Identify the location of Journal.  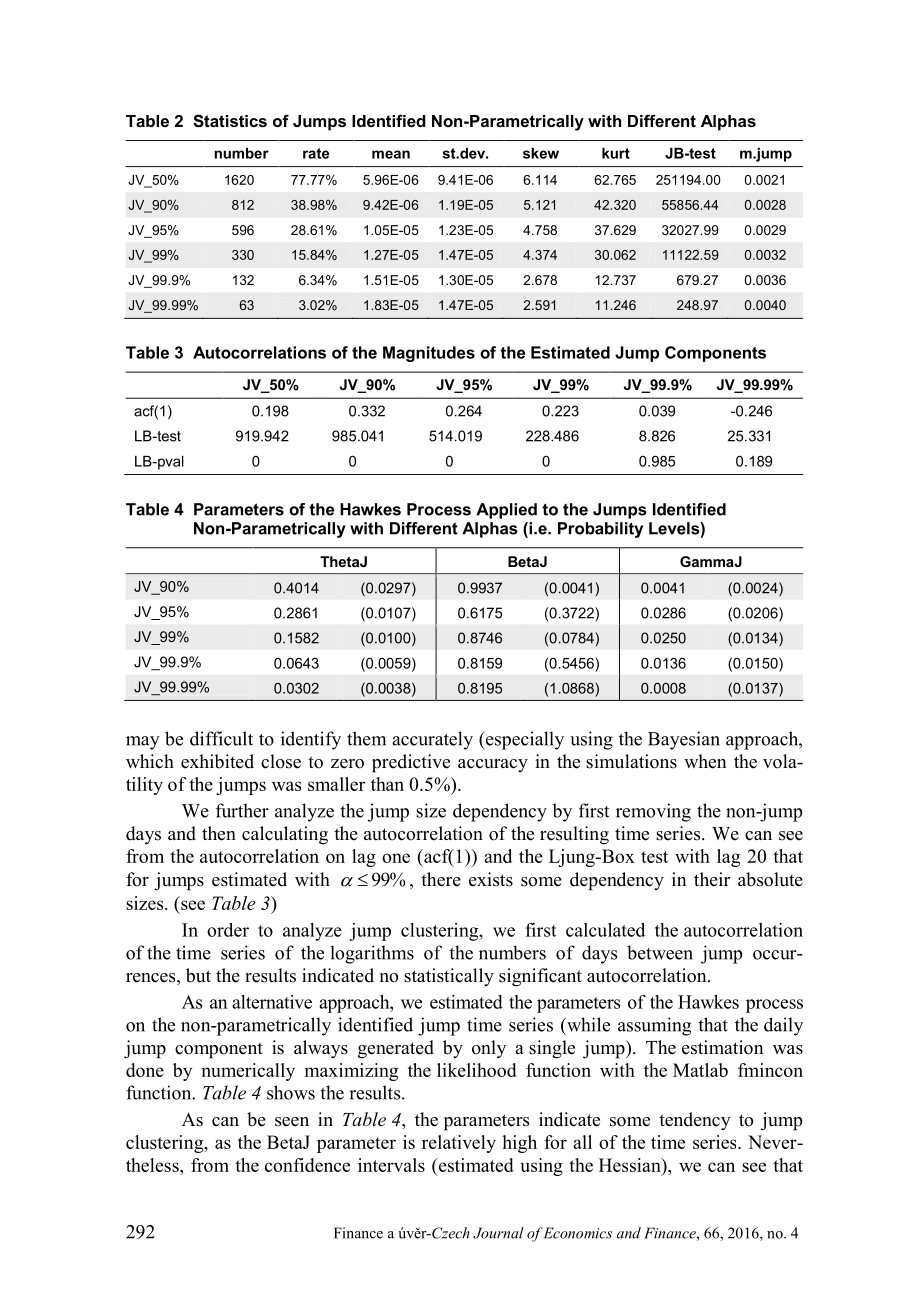
(498, 1233).
